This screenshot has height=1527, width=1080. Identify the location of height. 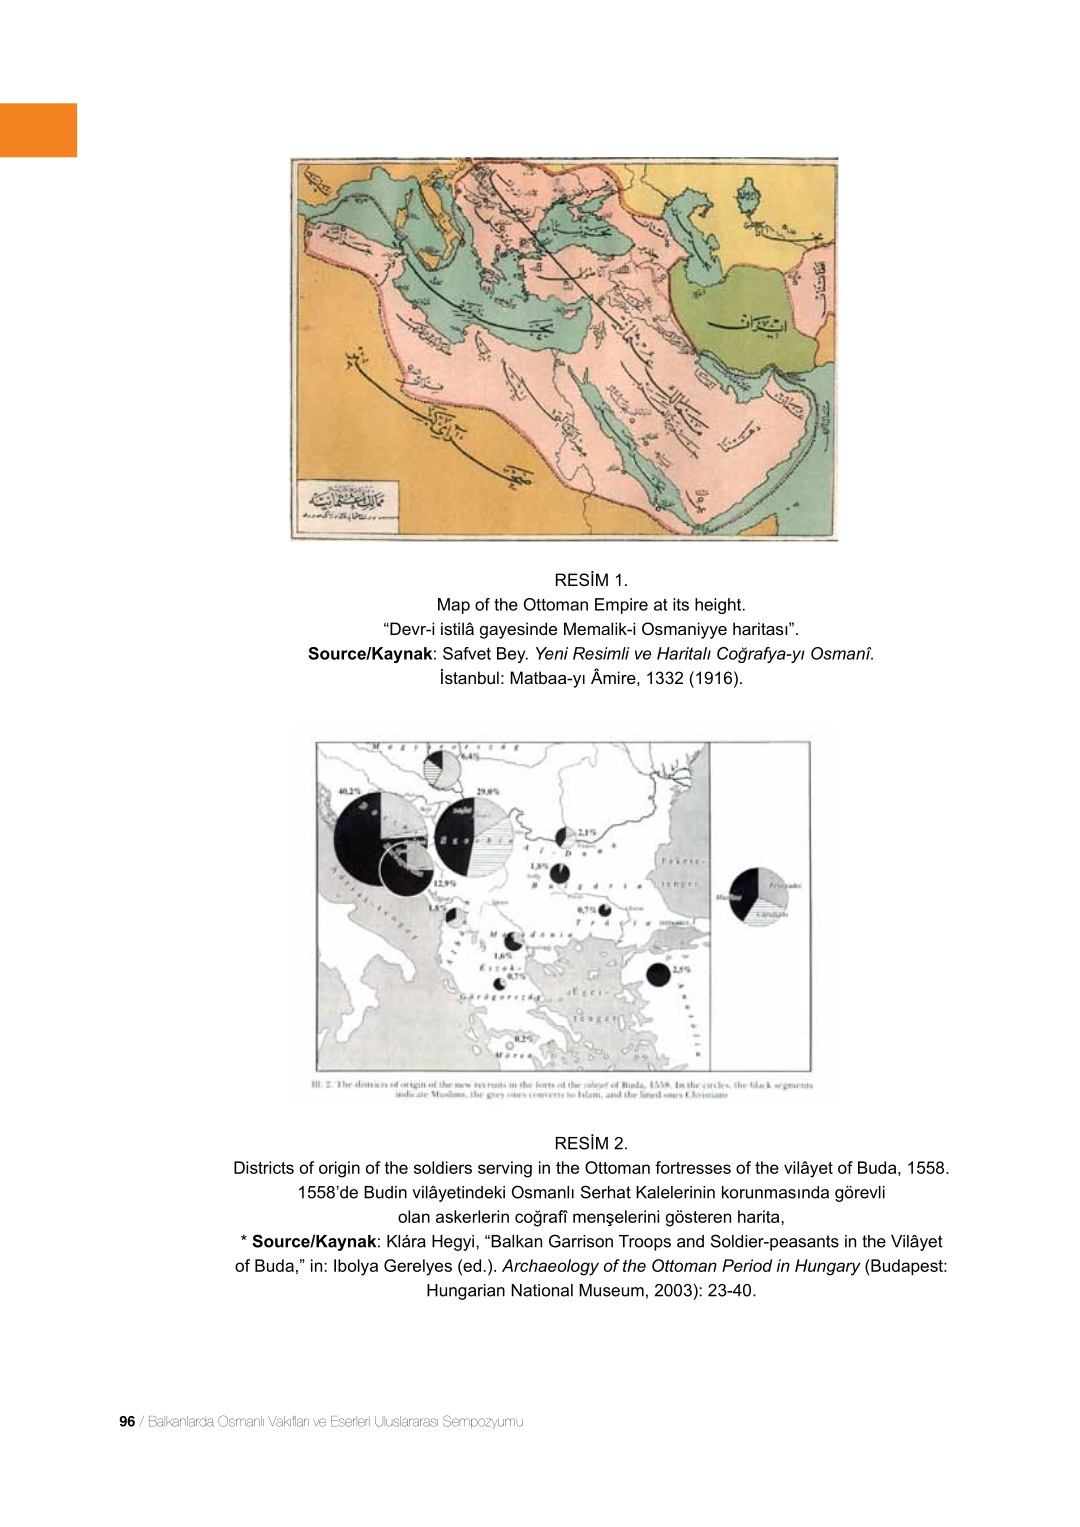
(719, 606).
